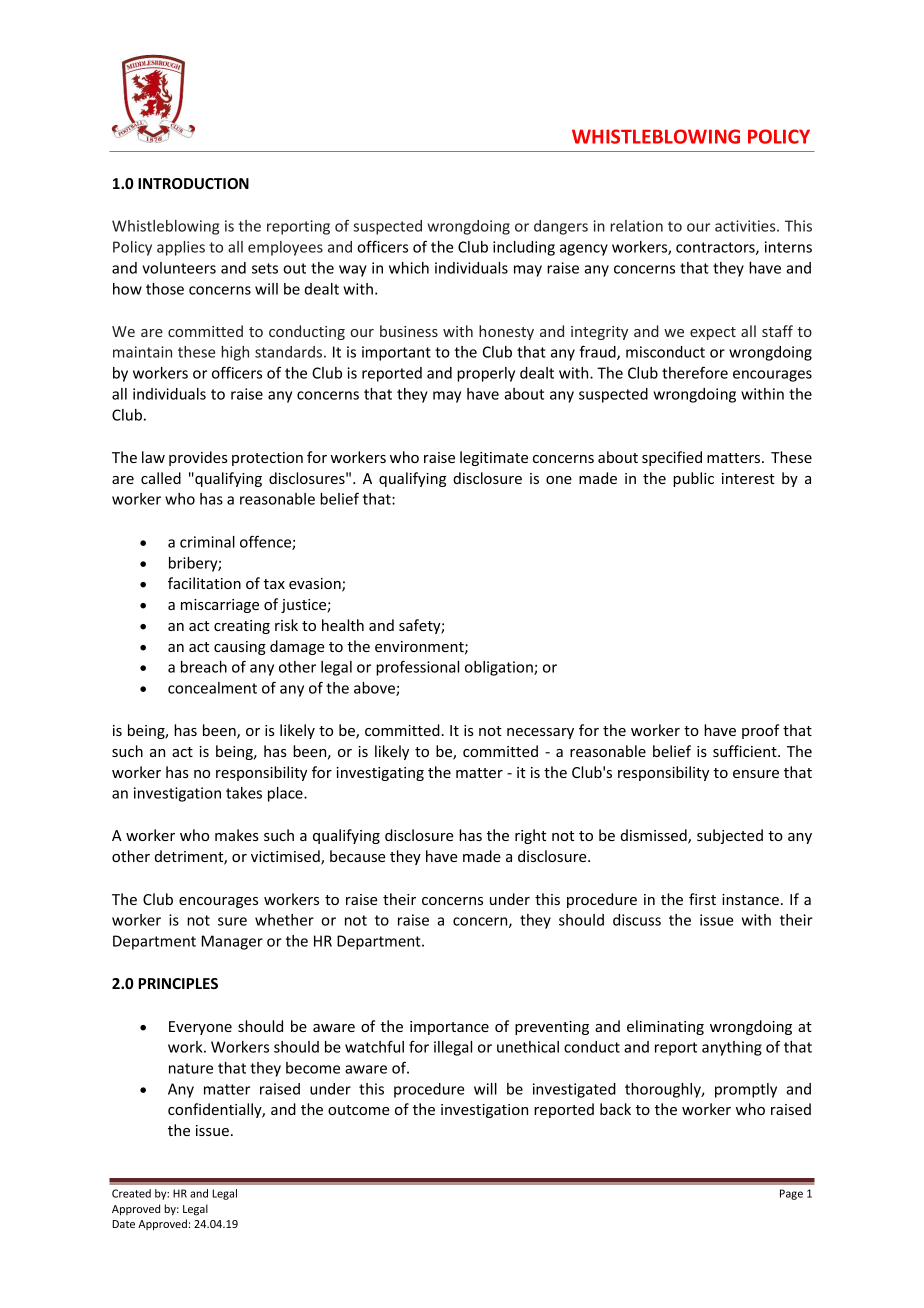 The height and width of the screenshot is (1308, 924). Describe the element at coordinates (193, 183) in the screenshot. I see `INTRODUCTION` at that location.
